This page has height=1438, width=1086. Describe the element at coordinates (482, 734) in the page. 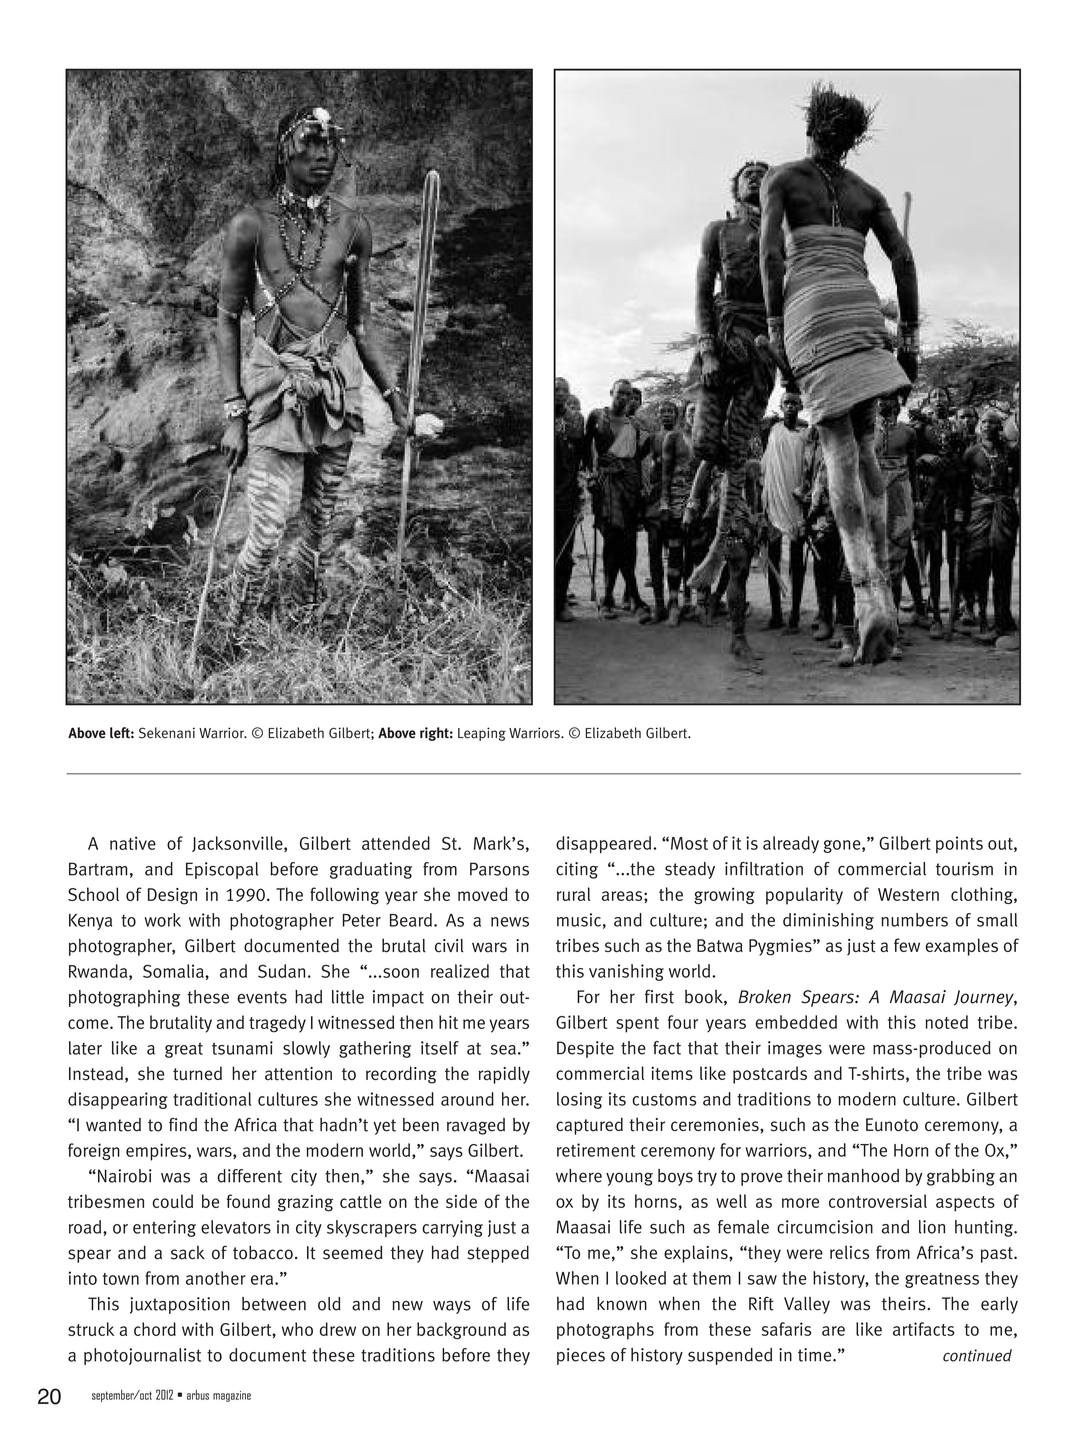

I see `Leaping` at that location.
